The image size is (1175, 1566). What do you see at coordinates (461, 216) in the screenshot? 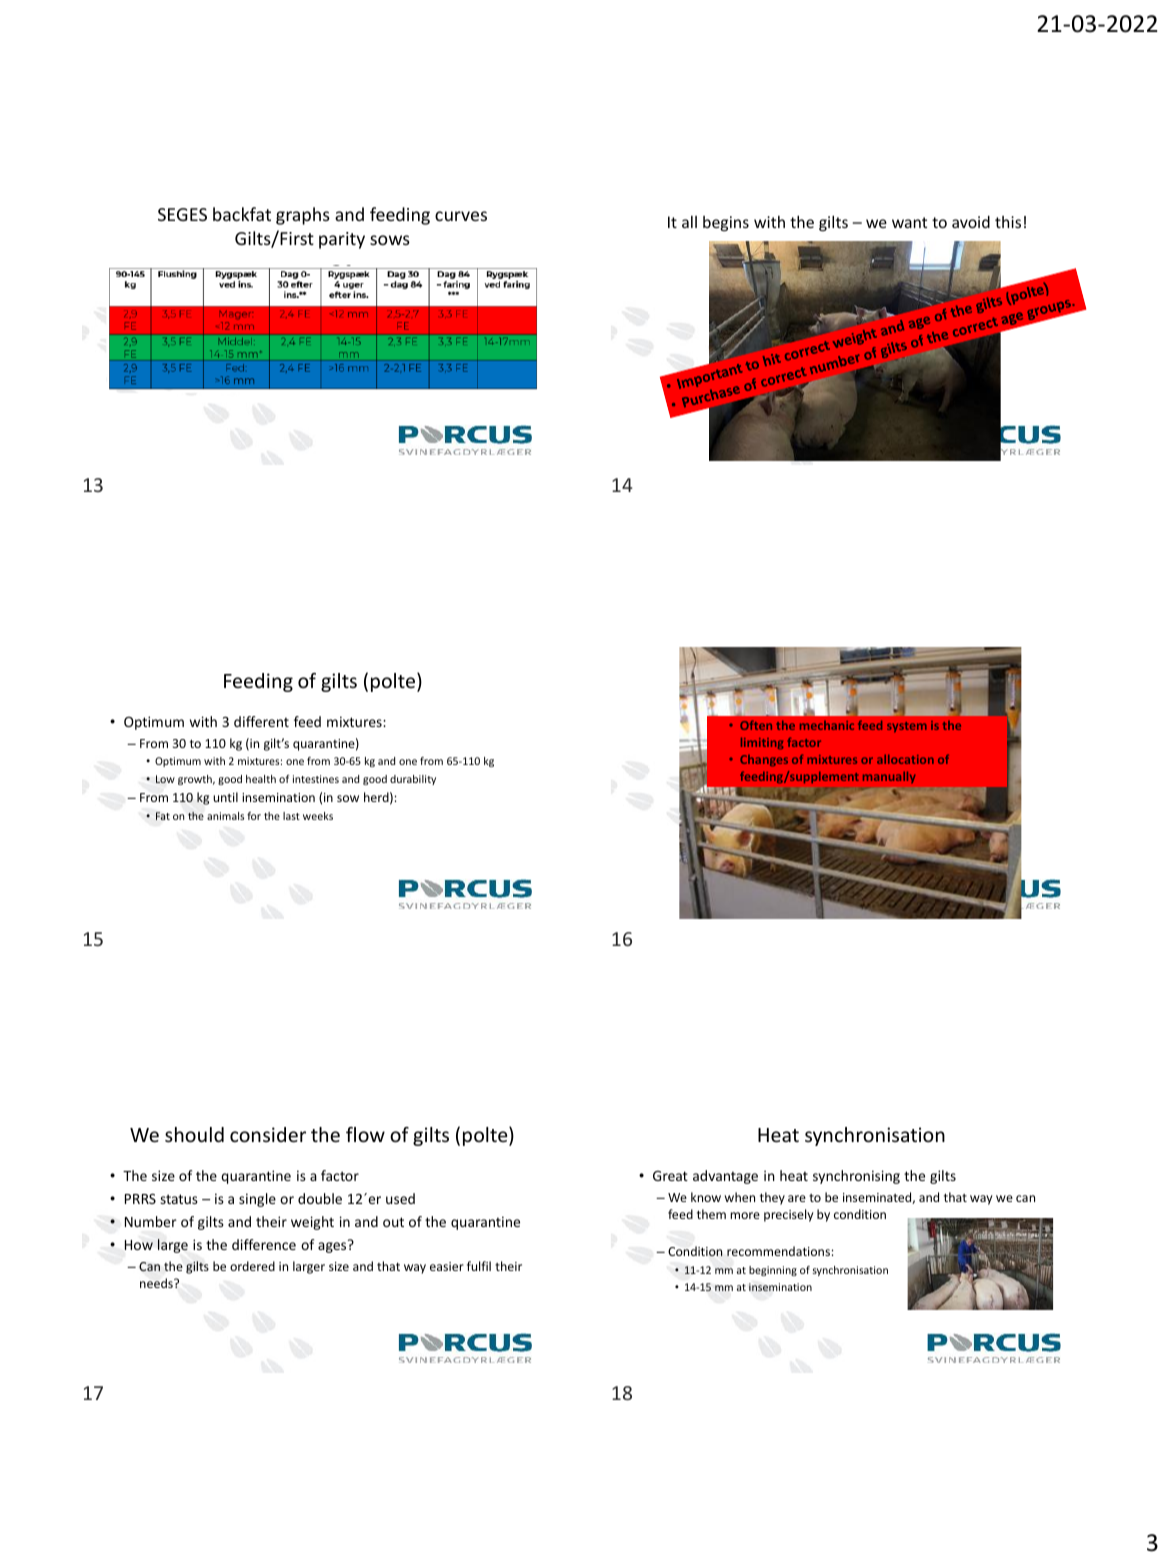
I see `curves` at bounding box center [461, 216].
